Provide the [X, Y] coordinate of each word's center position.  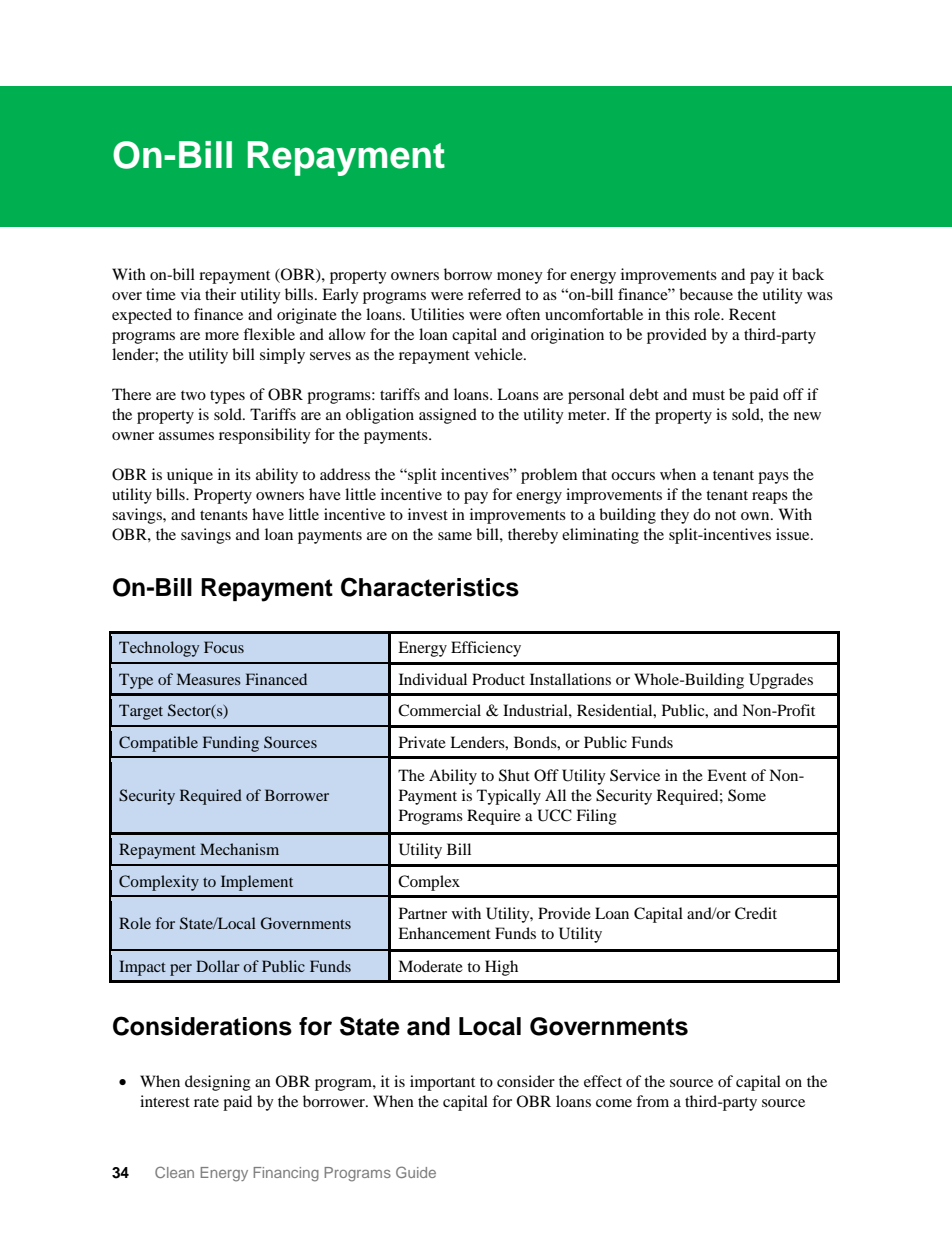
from [652, 1101]
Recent [752, 314]
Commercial [439, 710]
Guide [416, 1172]
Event [727, 775]
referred [494, 294]
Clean [174, 1172]
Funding [231, 744]
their [220, 294]
